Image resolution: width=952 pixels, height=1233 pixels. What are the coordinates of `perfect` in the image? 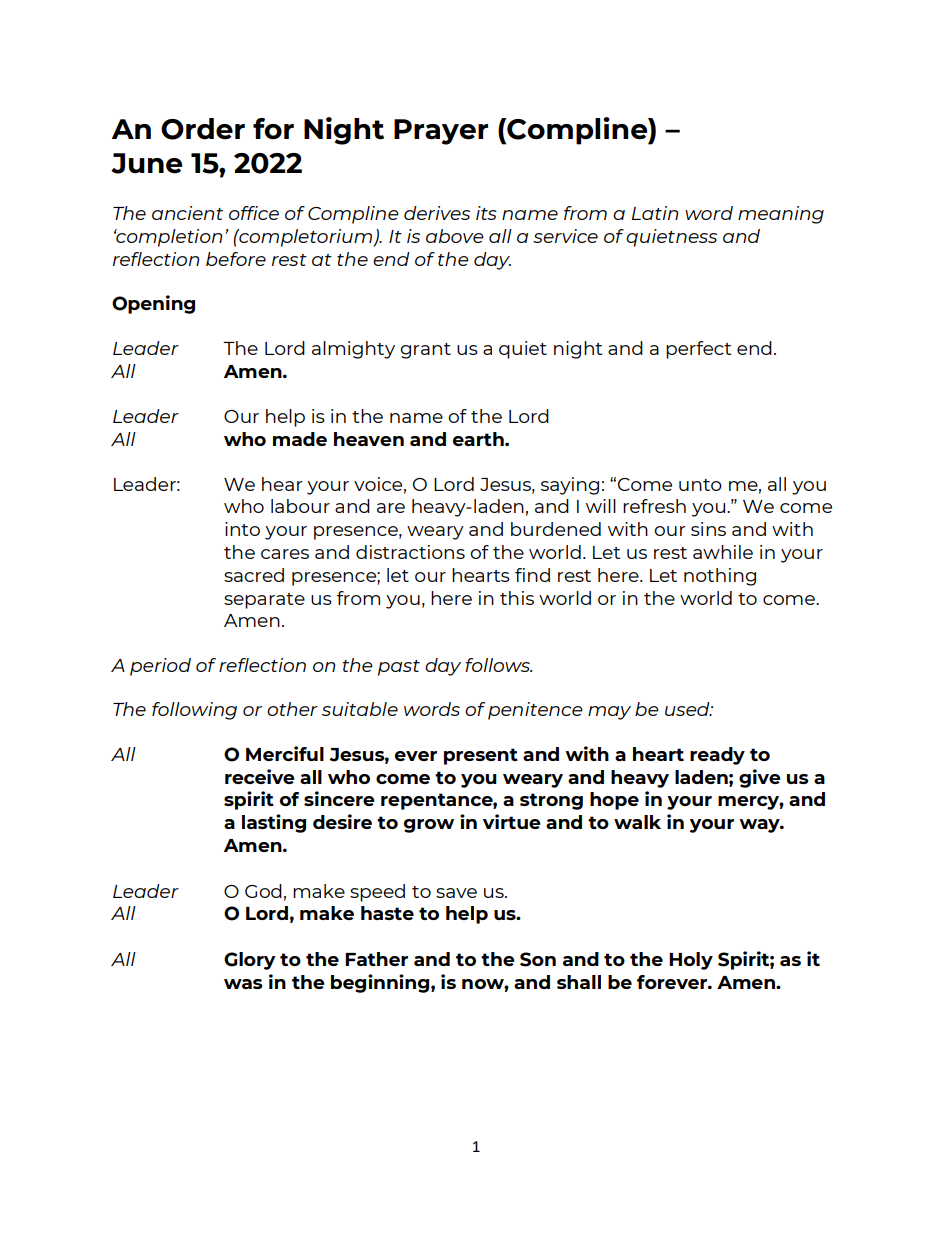 It's located at (698, 350).
